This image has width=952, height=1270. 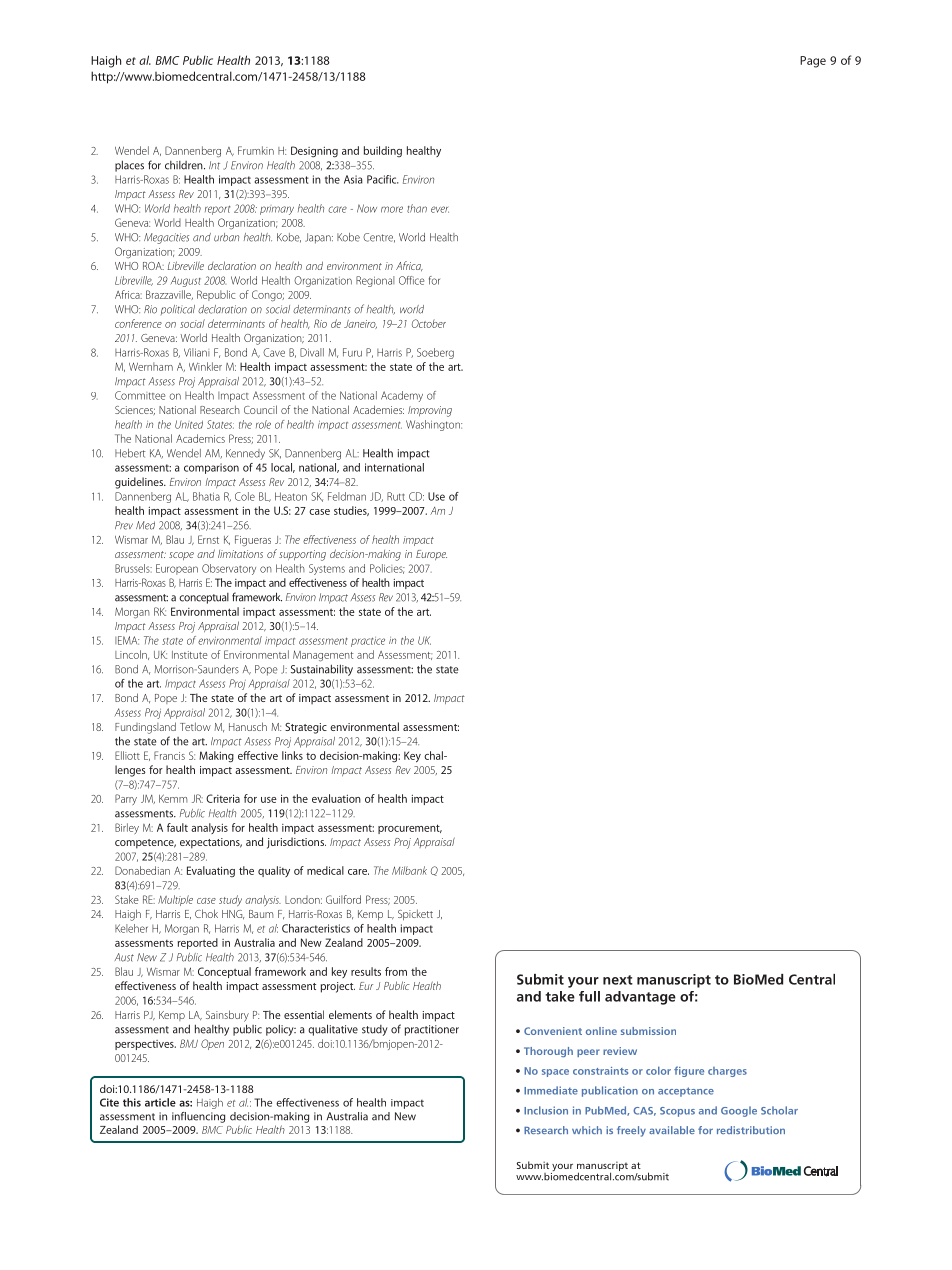 I want to click on next, so click(x=618, y=980).
